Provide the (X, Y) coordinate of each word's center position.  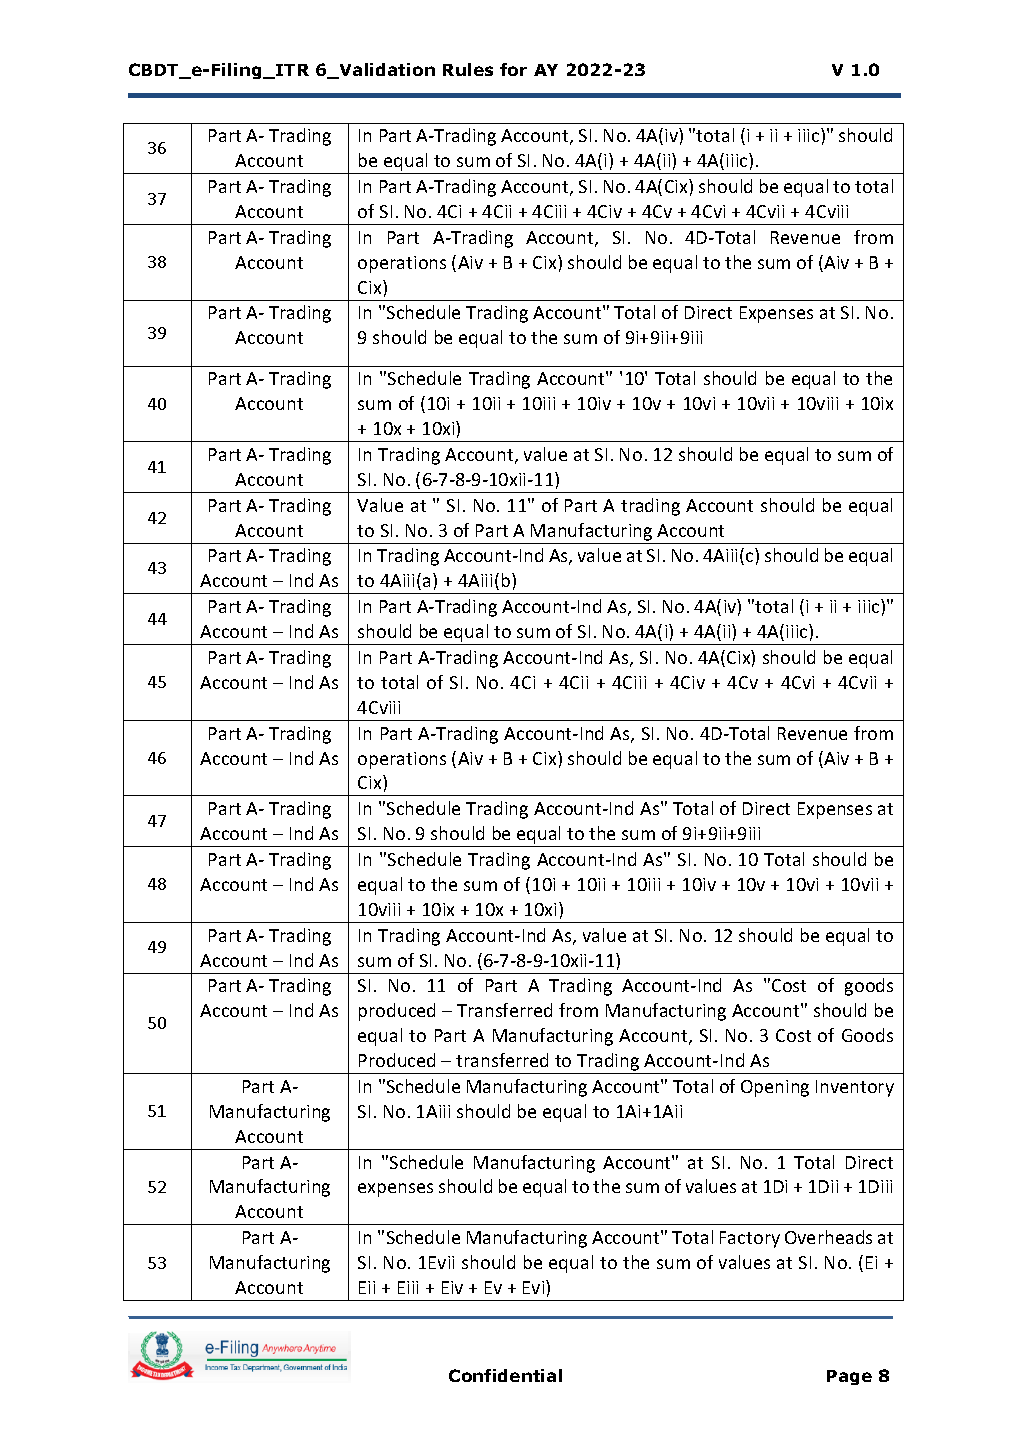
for (513, 69)
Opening (775, 1088)
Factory (750, 1239)
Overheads (828, 1237)
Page (849, 1377)
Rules (468, 69)
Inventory (855, 1088)
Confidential (505, 1375)
